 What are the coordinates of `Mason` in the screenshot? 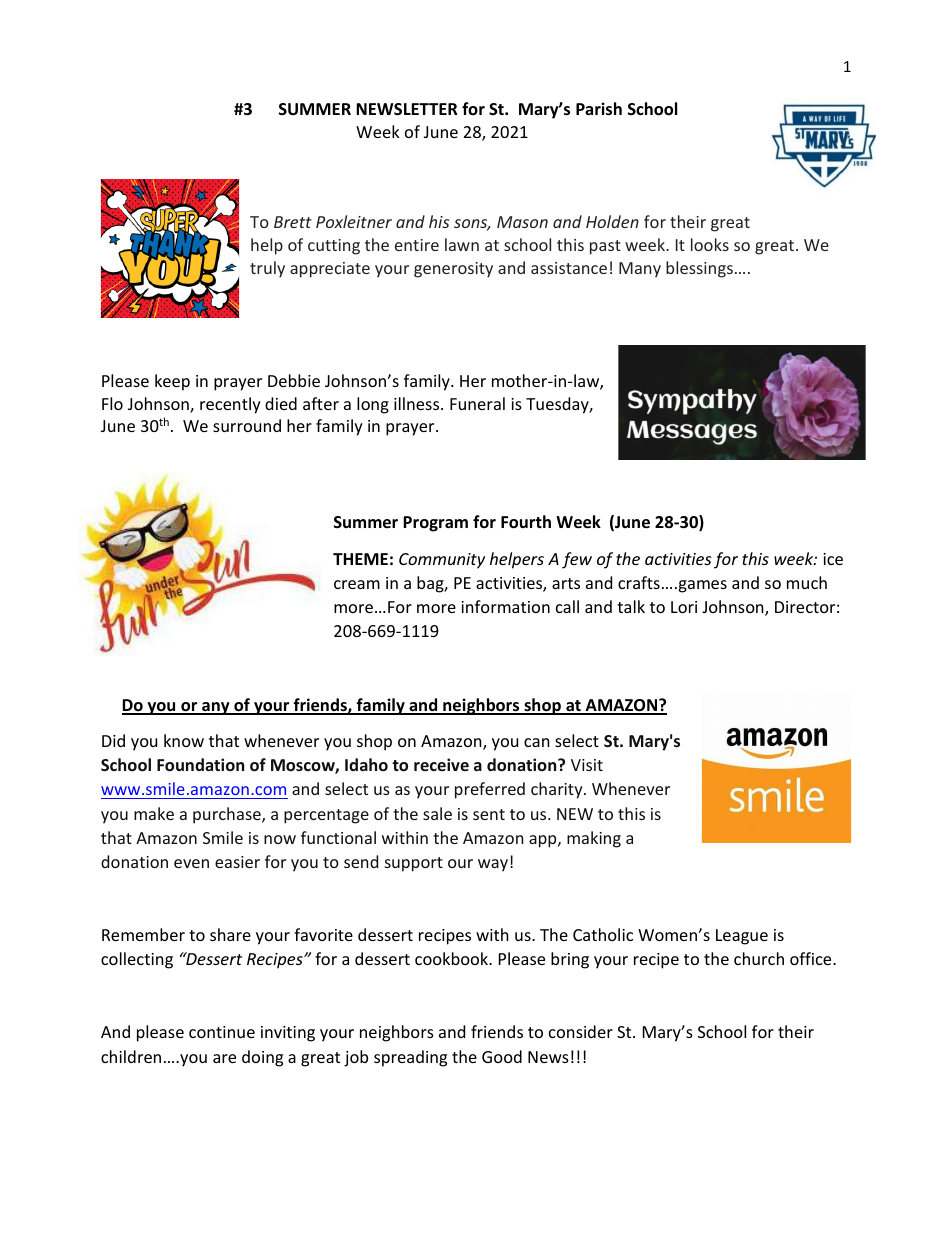 It's located at (522, 222).
